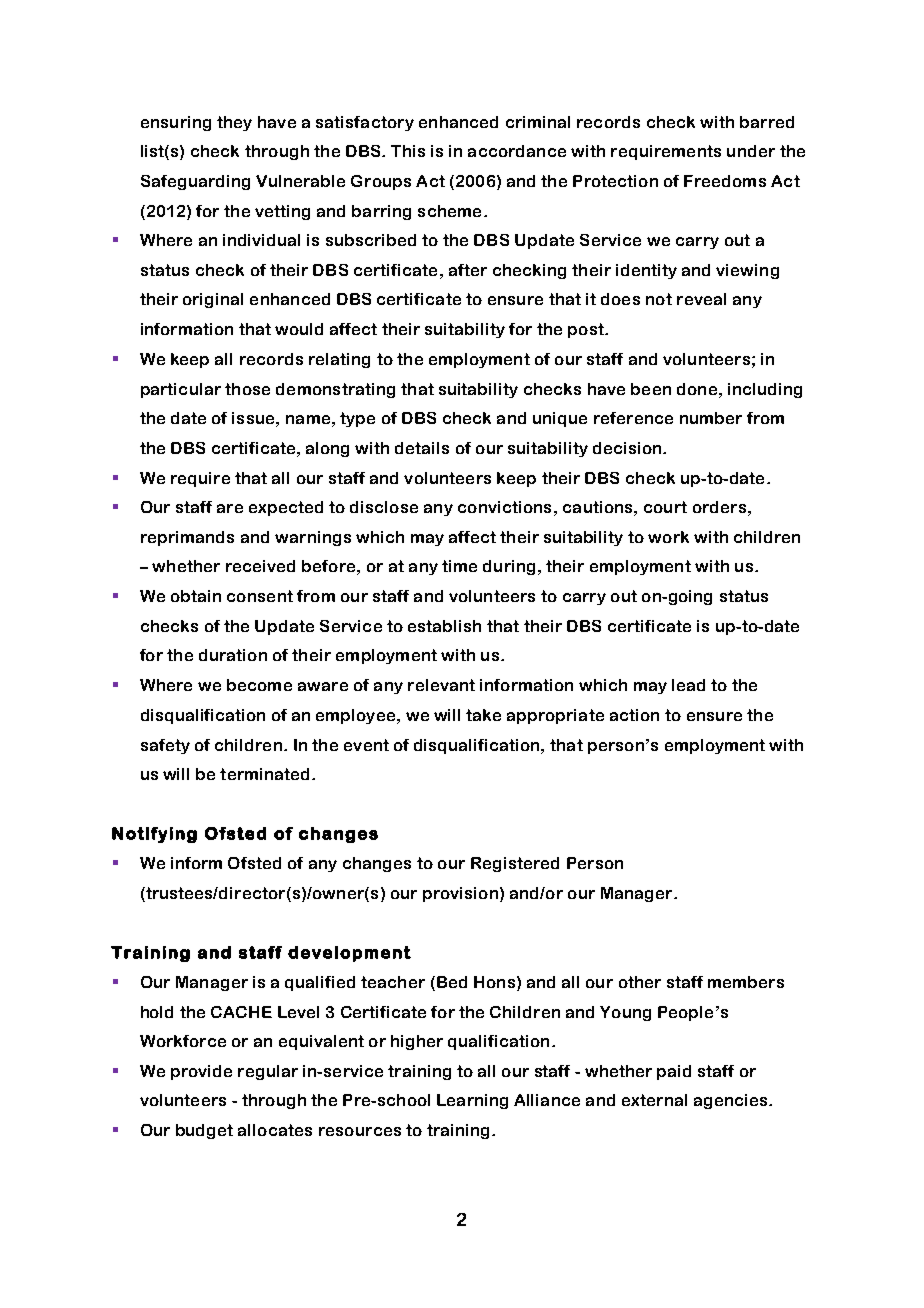  Describe the element at coordinates (688, 685) in the image. I see `lead` at that location.
